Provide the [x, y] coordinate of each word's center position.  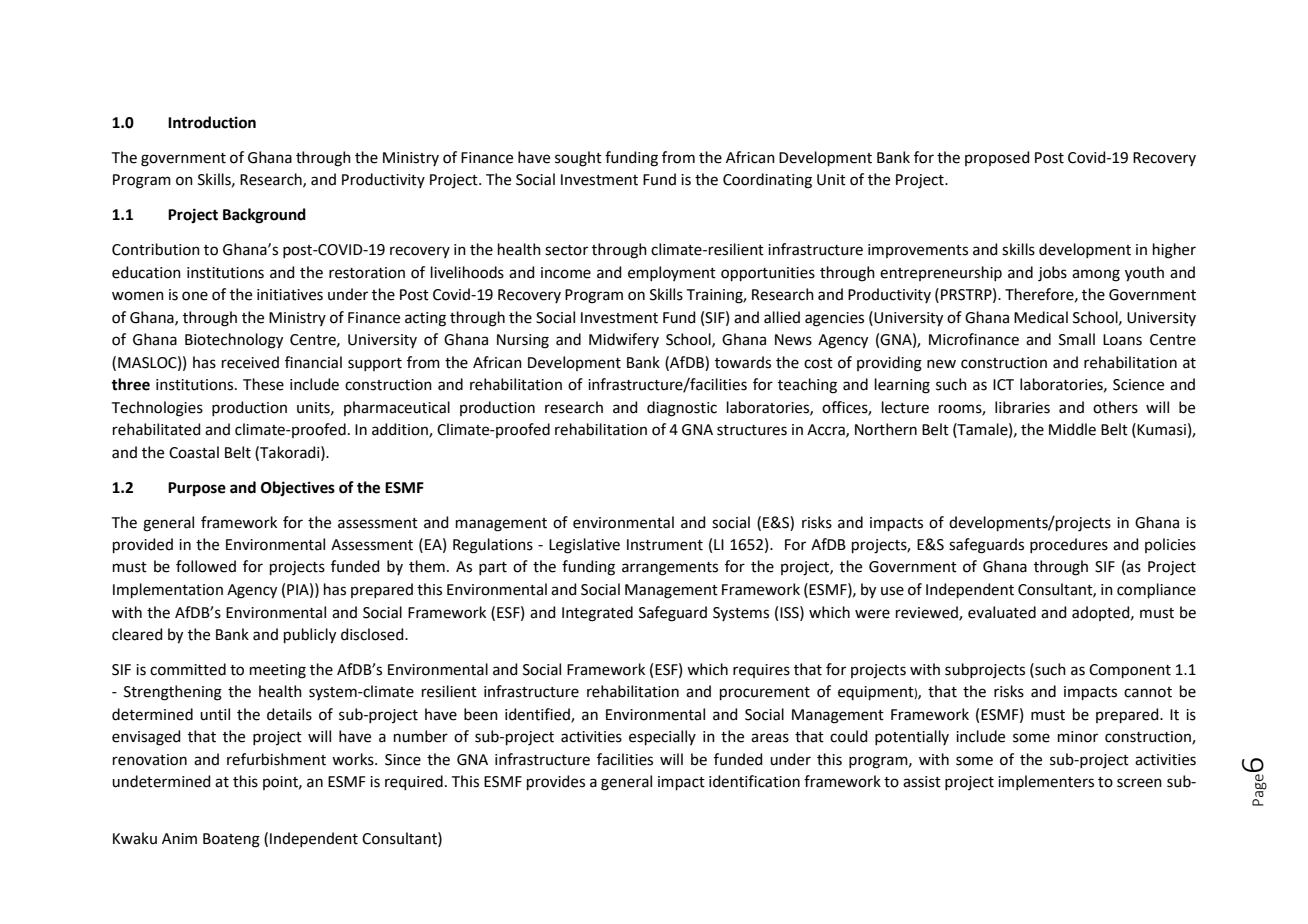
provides [556, 782]
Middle [1072, 429]
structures [752, 430]
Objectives [298, 488]
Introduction [212, 122]
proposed [997, 158]
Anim [179, 838]
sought [578, 159]
